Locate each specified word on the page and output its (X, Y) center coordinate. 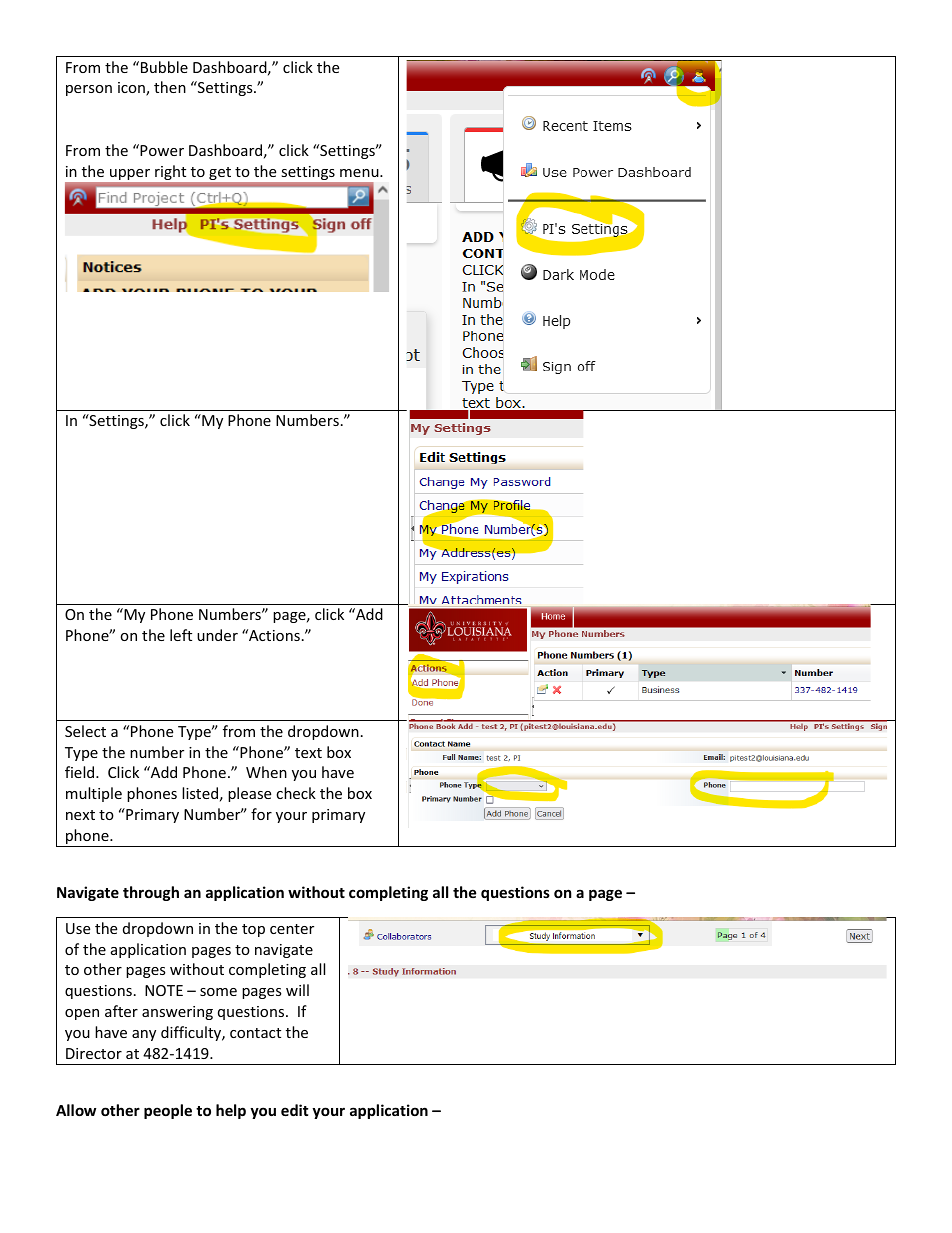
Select (85, 731)
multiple (94, 794)
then (170, 87)
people (168, 1111)
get (220, 173)
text (308, 753)
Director (94, 1053)
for (261, 814)
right (170, 172)
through (151, 893)
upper (130, 174)
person (89, 90)
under (217, 635)
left (181, 635)
